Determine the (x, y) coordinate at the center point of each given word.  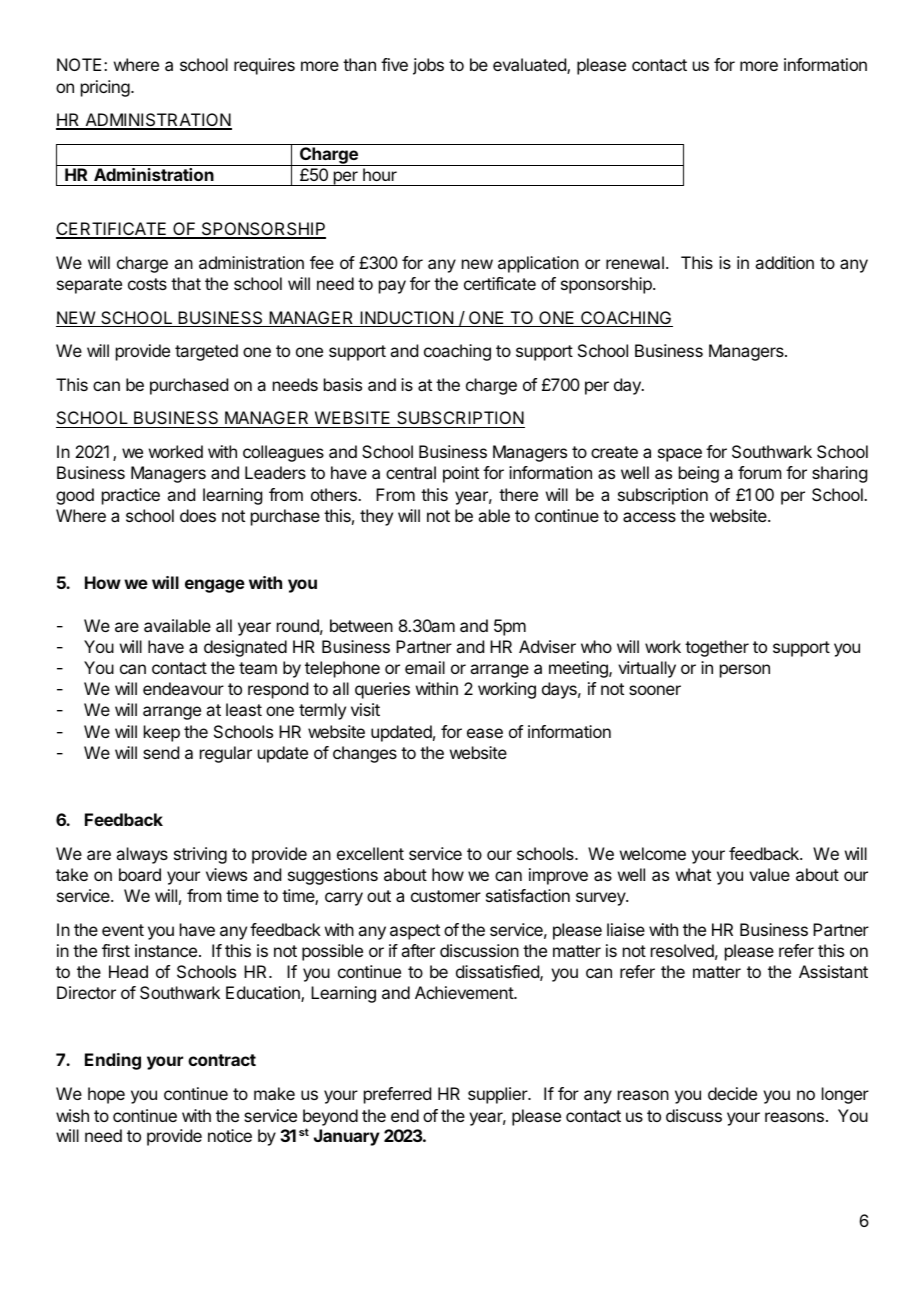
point (461, 474)
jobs (428, 66)
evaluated (530, 66)
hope (106, 1095)
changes (365, 754)
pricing (105, 88)
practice (131, 496)
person (745, 671)
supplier (499, 1095)
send (161, 752)
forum (759, 472)
